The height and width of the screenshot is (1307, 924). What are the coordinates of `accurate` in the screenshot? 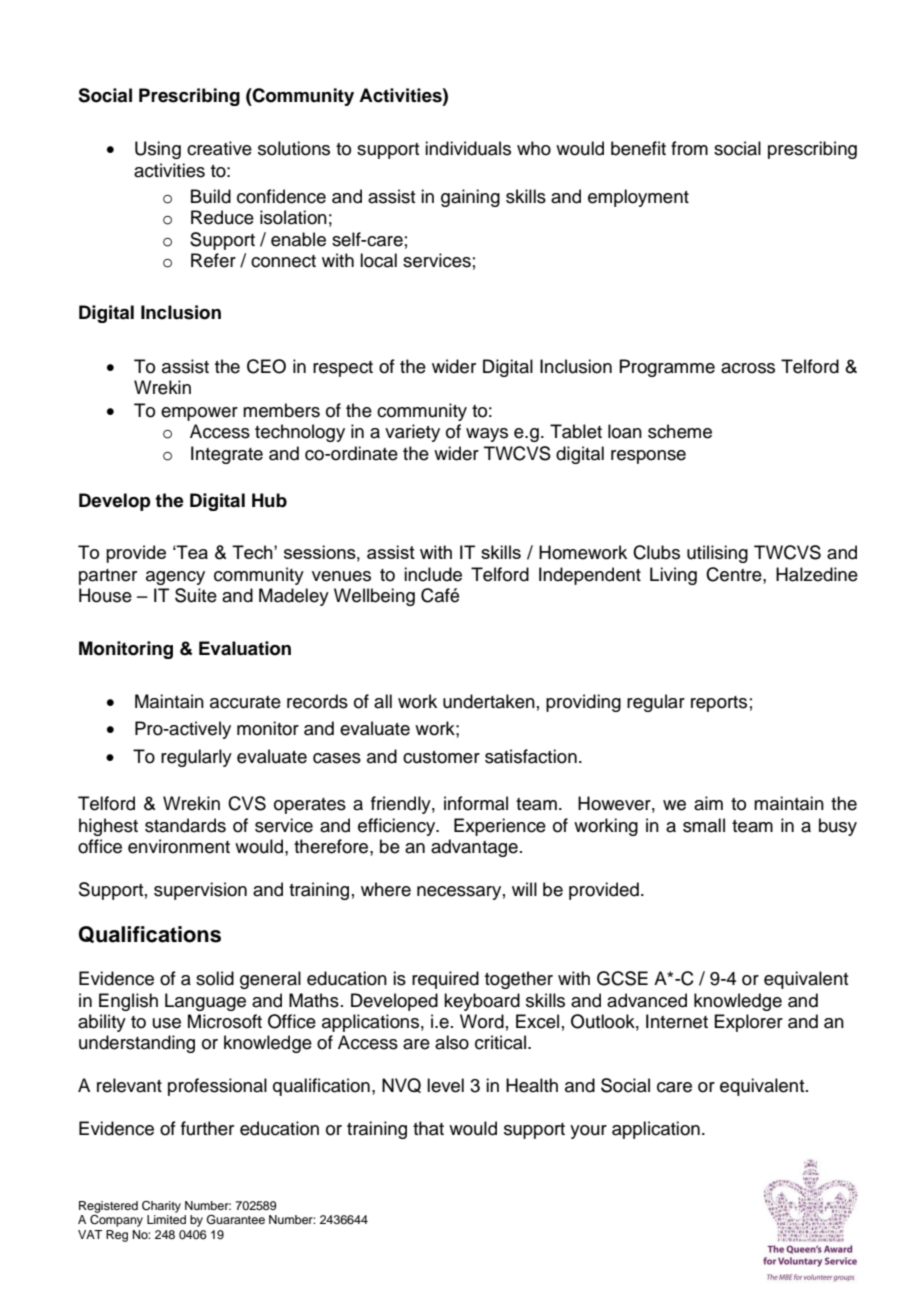 It's located at (245, 702).
